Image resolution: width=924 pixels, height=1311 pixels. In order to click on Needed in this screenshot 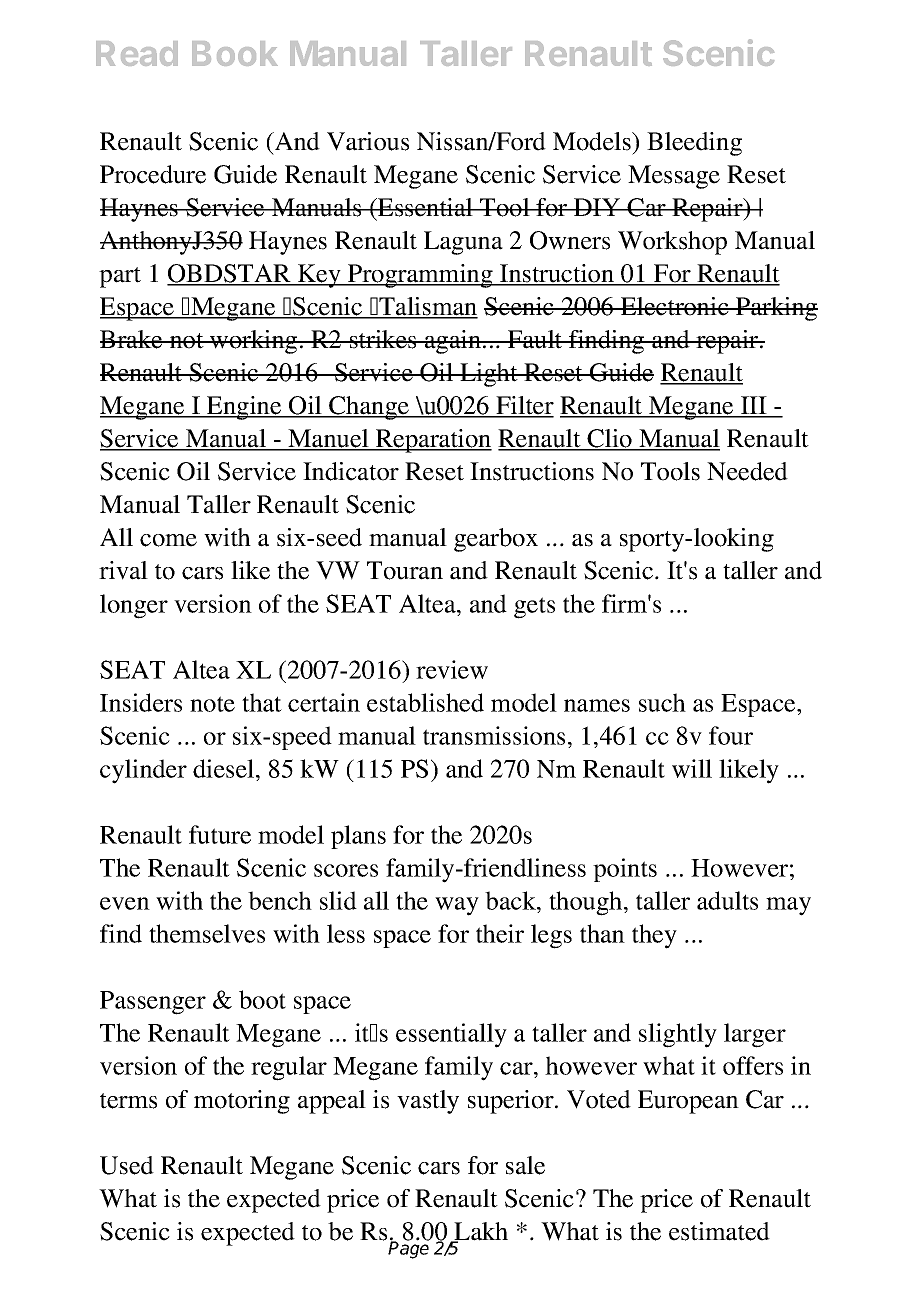, I will do `click(747, 471)`.
